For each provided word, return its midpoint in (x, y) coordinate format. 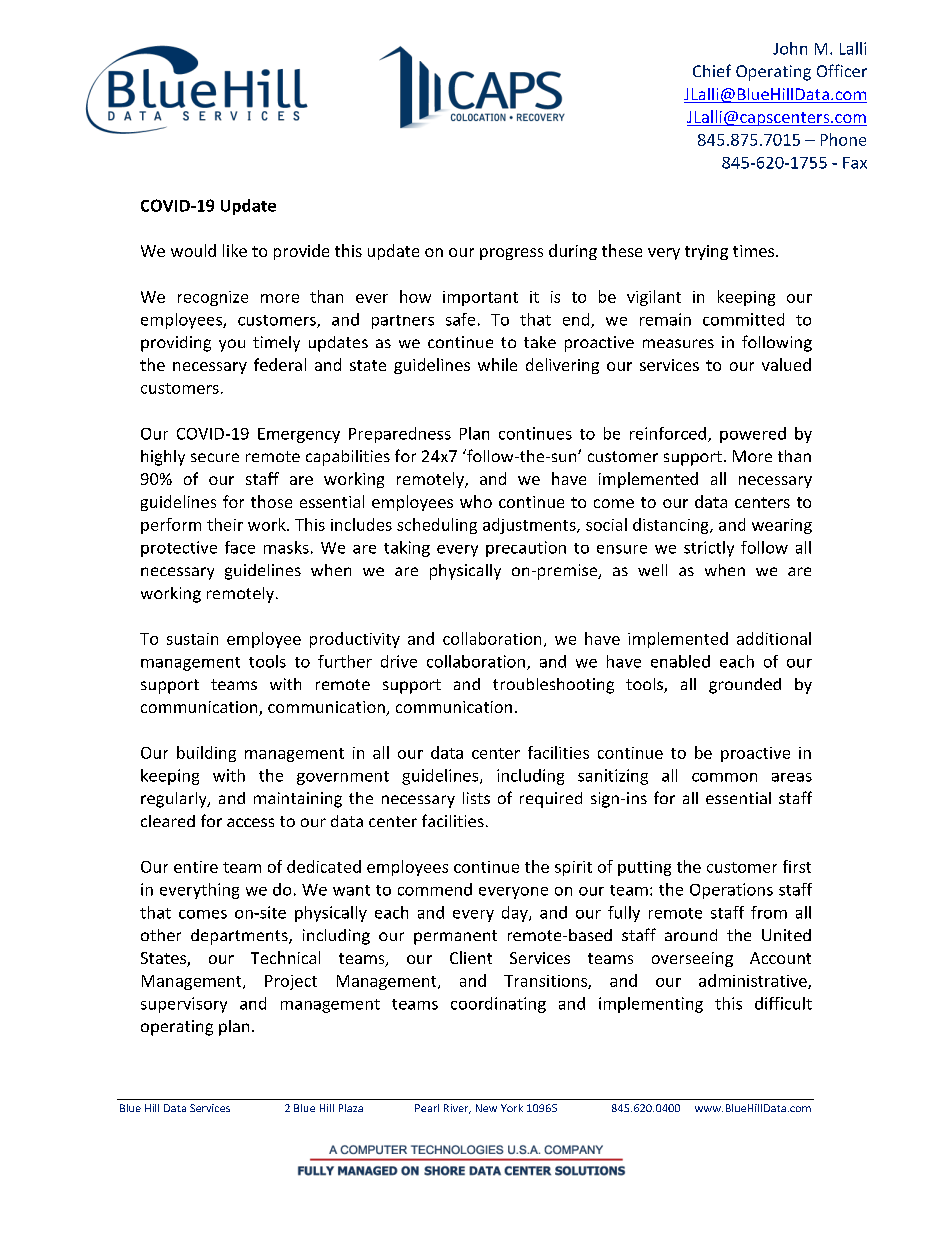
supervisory (184, 1005)
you (232, 345)
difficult (783, 1003)
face (240, 547)
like (235, 250)
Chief (712, 70)
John (790, 48)
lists (476, 798)
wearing (782, 526)
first (797, 866)
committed (743, 319)
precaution (526, 549)
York (512, 1108)
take (540, 342)
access (250, 822)
